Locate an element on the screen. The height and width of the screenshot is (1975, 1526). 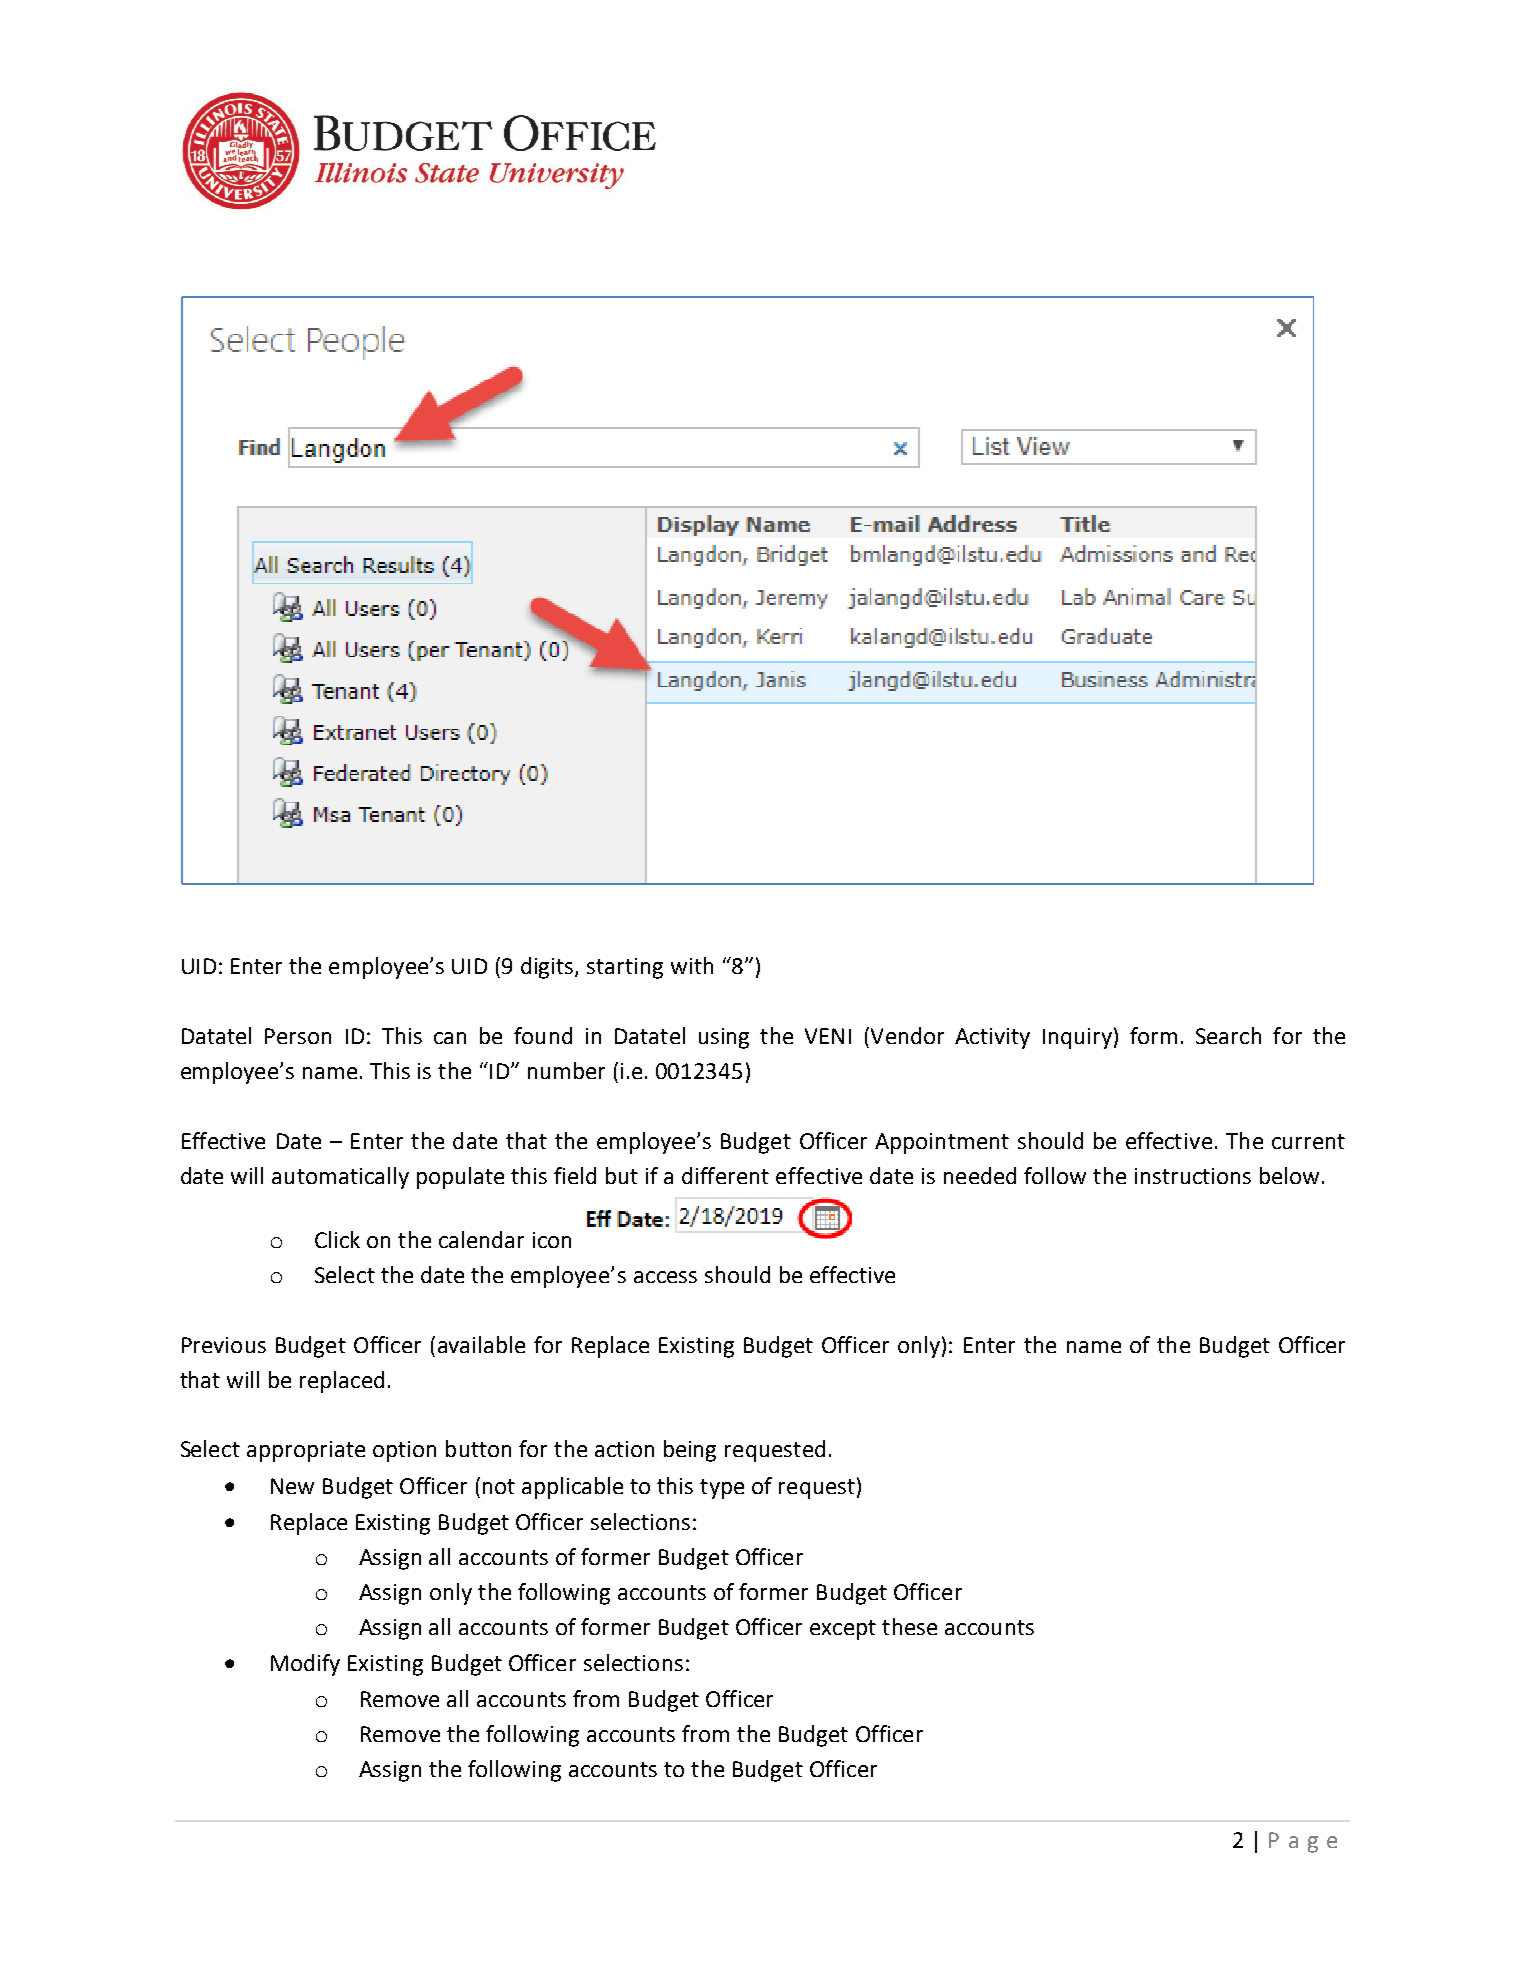
Search is located at coordinates (1228, 1035).
